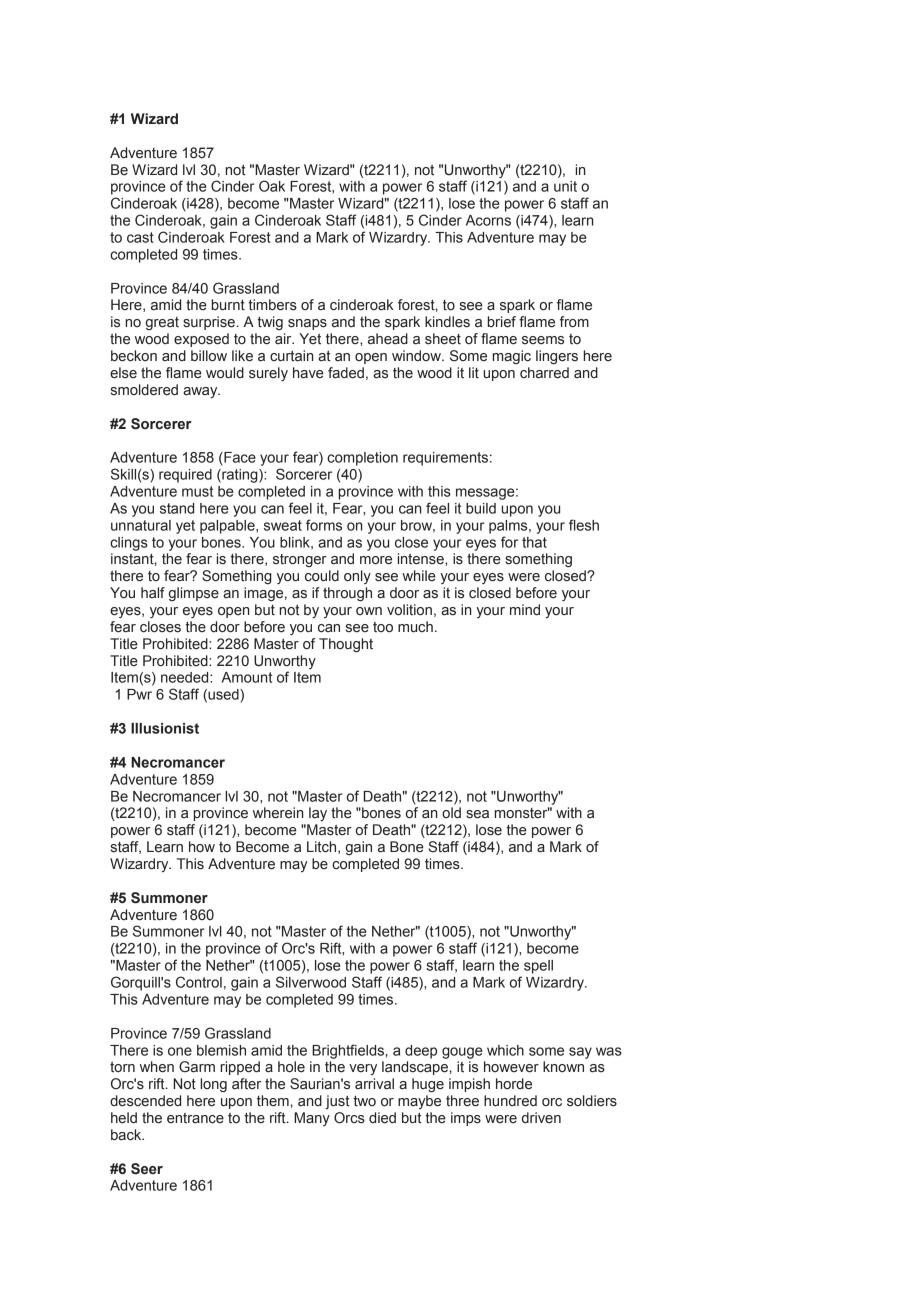 The image size is (924, 1308). What do you see at coordinates (177, 508) in the screenshot?
I see `stand` at bounding box center [177, 508].
